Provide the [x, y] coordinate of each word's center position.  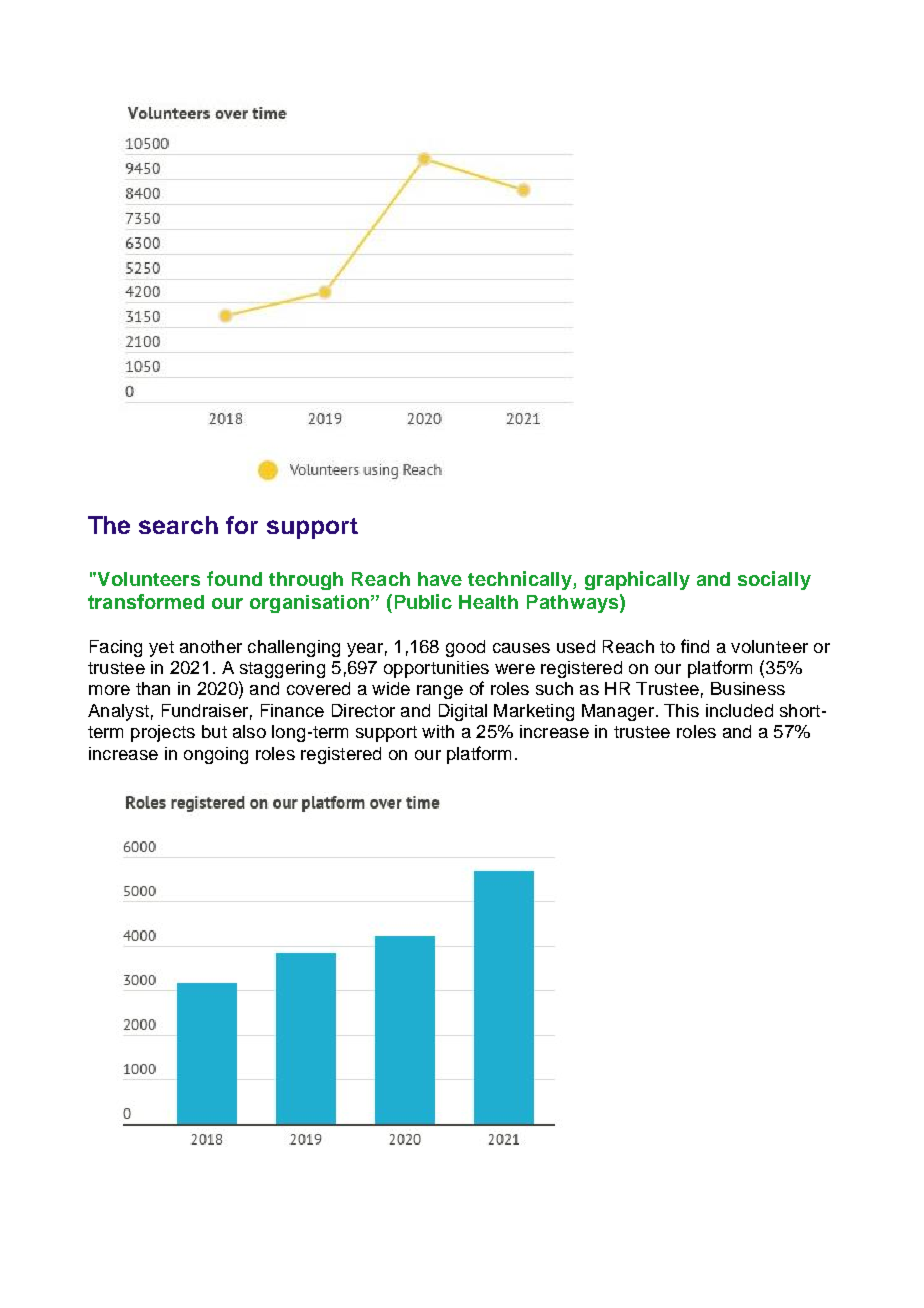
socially [774, 580]
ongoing [216, 755]
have [440, 579]
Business [748, 688]
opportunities [436, 669]
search [178, 525]
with [438, 731]
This [681, 710]
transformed [146, 601]
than [153, 688]
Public [423, 601]
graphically [637, 580]
